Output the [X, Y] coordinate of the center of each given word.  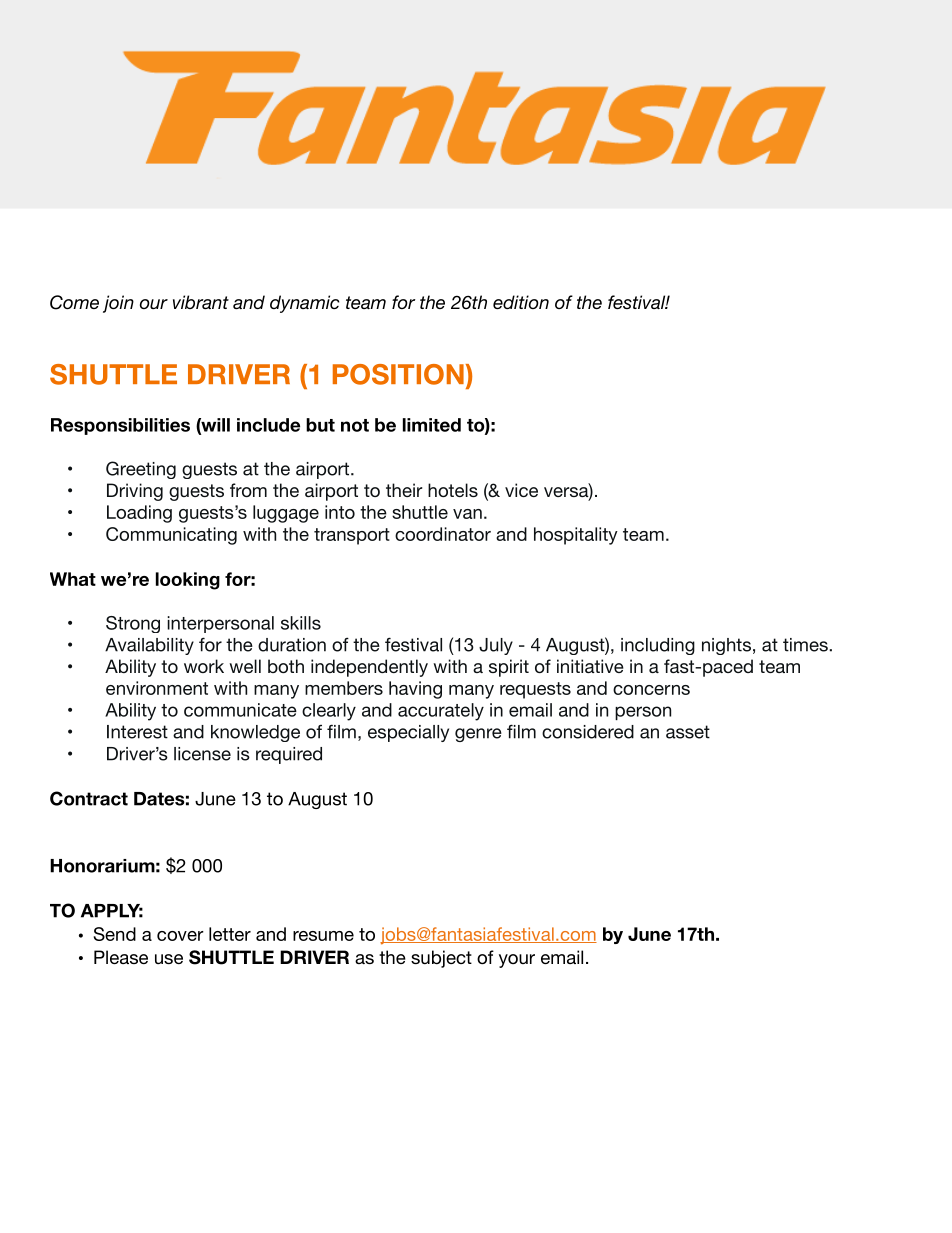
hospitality [576, 536]
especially [408, 733]
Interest [137, 732]
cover [180, 936]
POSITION [398, 374]
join [118, 304]
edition [521, 302]
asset [688, 732]
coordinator [443, 534]
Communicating [171, 536]
